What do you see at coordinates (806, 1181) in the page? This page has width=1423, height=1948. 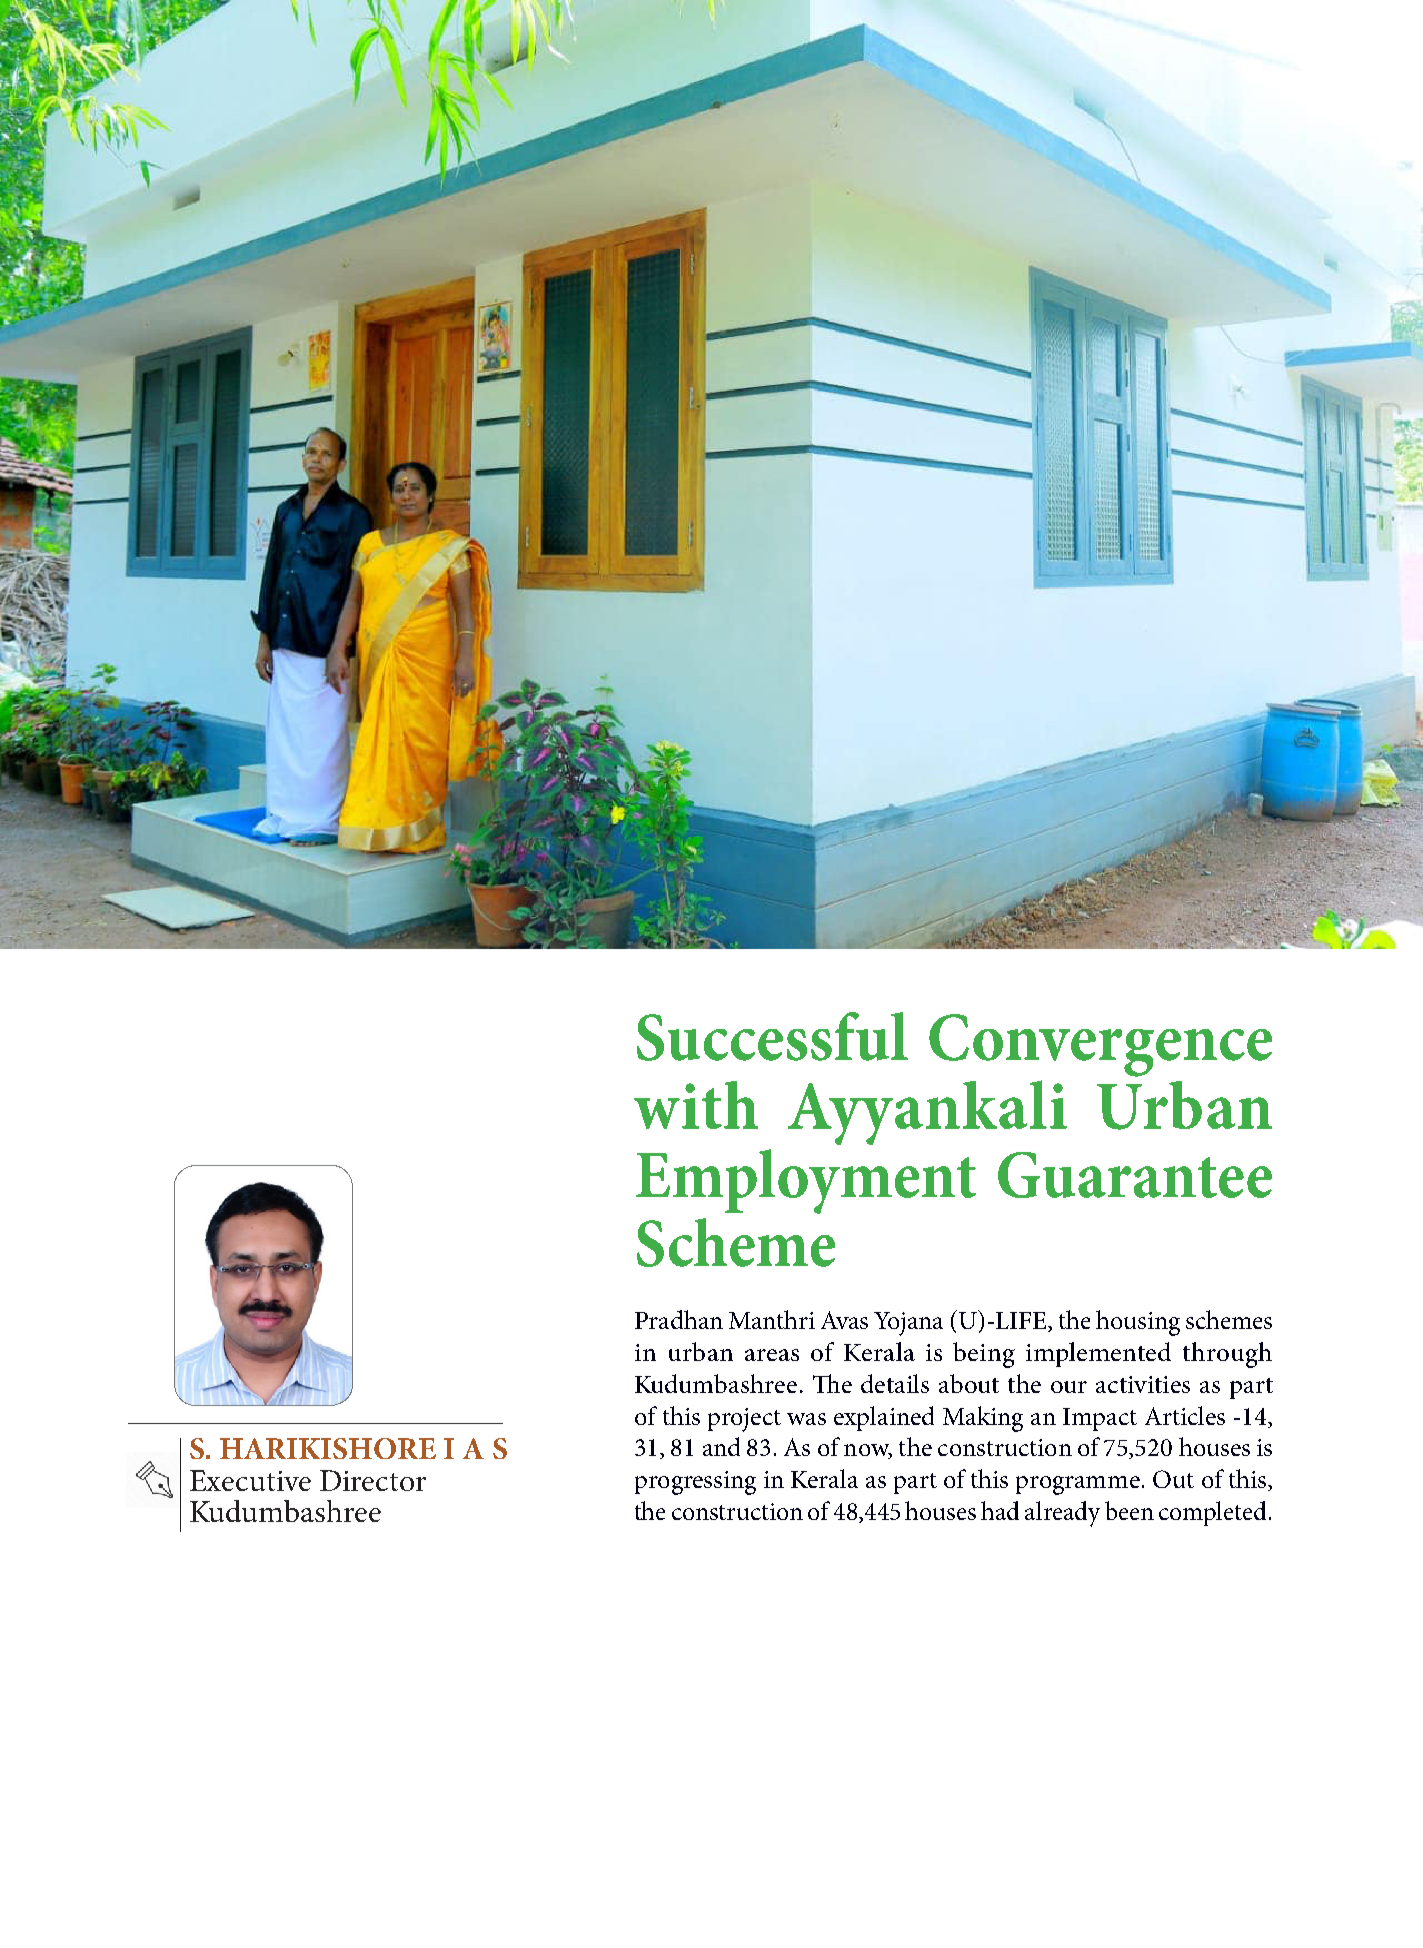 I see `Employment` at bounding box center [806, 1181].
